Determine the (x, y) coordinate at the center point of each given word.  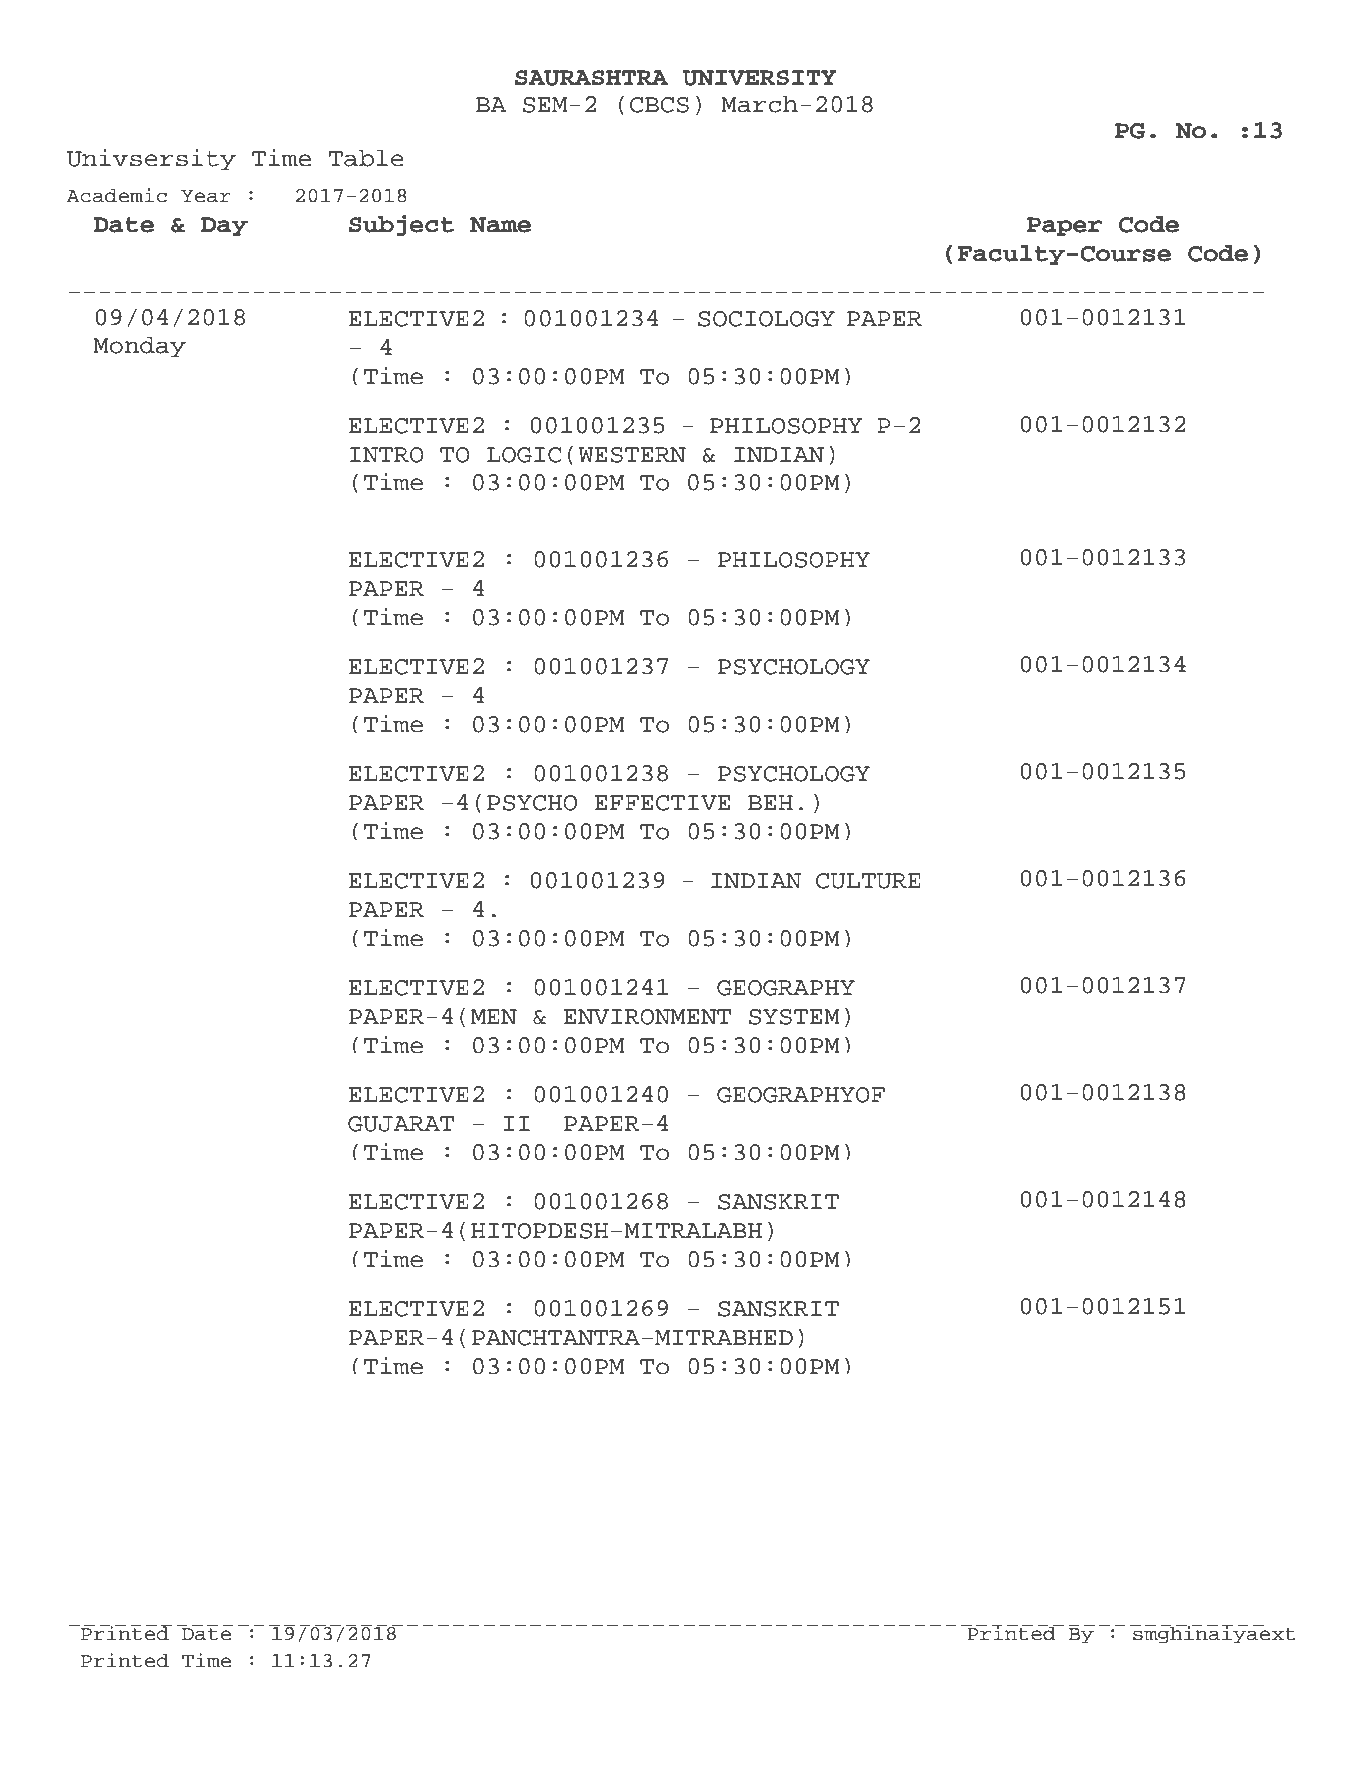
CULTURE (868, 881)
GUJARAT (401, 1124)
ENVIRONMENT (648, 1017)
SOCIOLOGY (766, 319)
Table (366, 158)
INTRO (387, 455)
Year (206, 196)
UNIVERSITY (759, 78)
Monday (139, 347)
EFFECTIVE (662, 803)
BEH (770, 802)
